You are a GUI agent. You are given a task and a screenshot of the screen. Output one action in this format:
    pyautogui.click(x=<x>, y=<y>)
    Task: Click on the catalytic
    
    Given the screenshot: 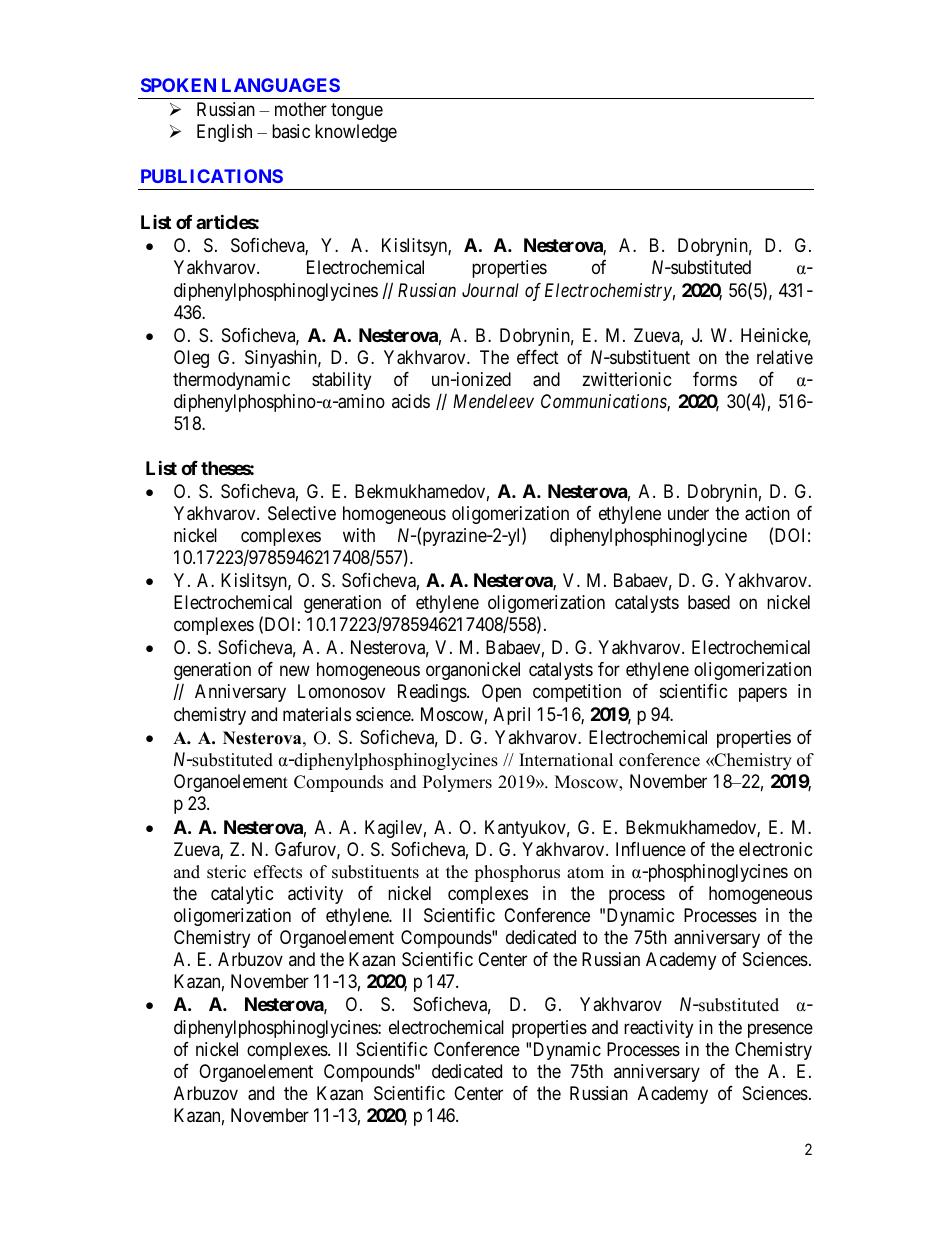 What is the action you would take?
    pyautogui.click(x=242, y=895)
